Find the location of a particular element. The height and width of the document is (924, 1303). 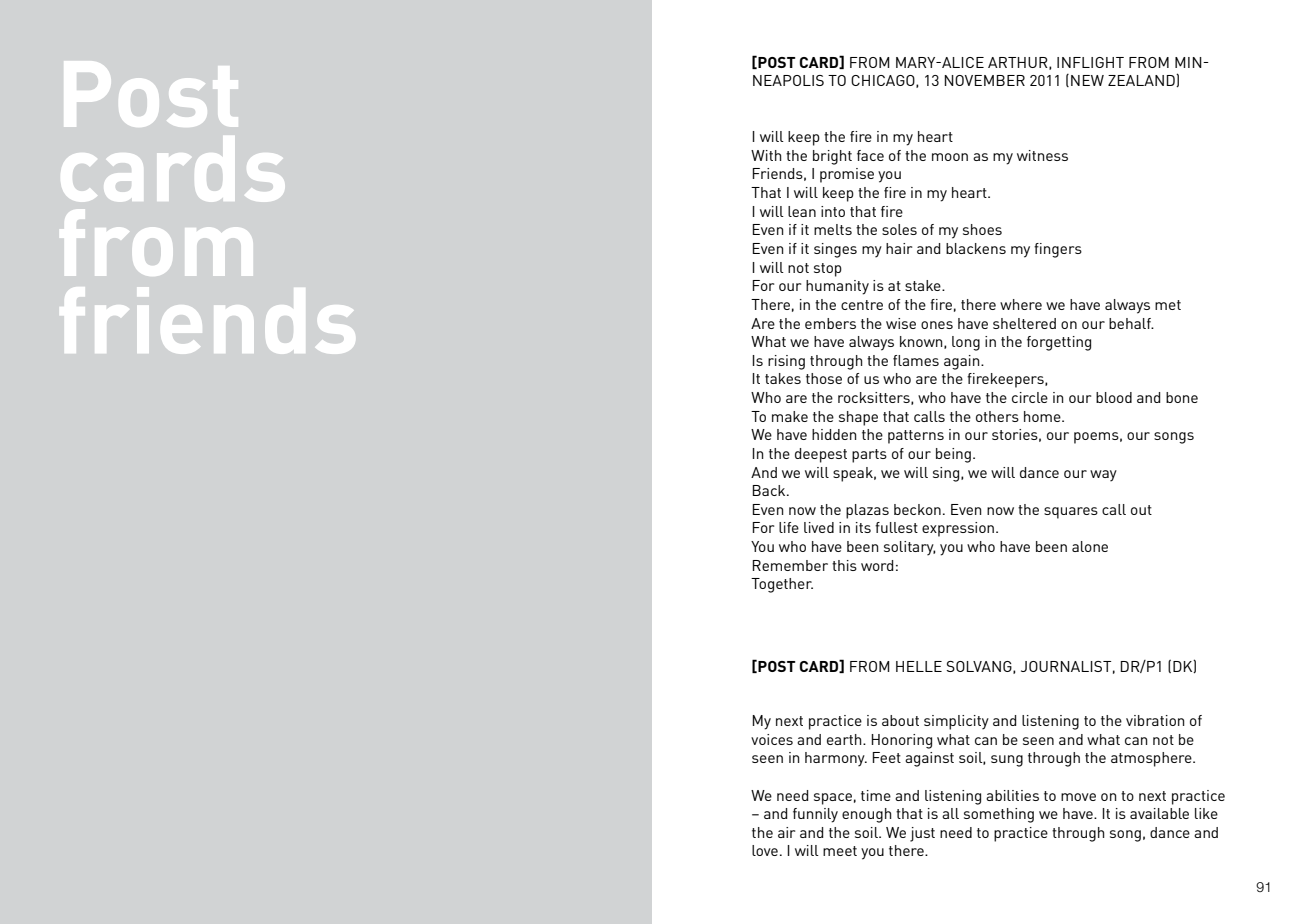

alone is located at coordinates (1090, 546).
